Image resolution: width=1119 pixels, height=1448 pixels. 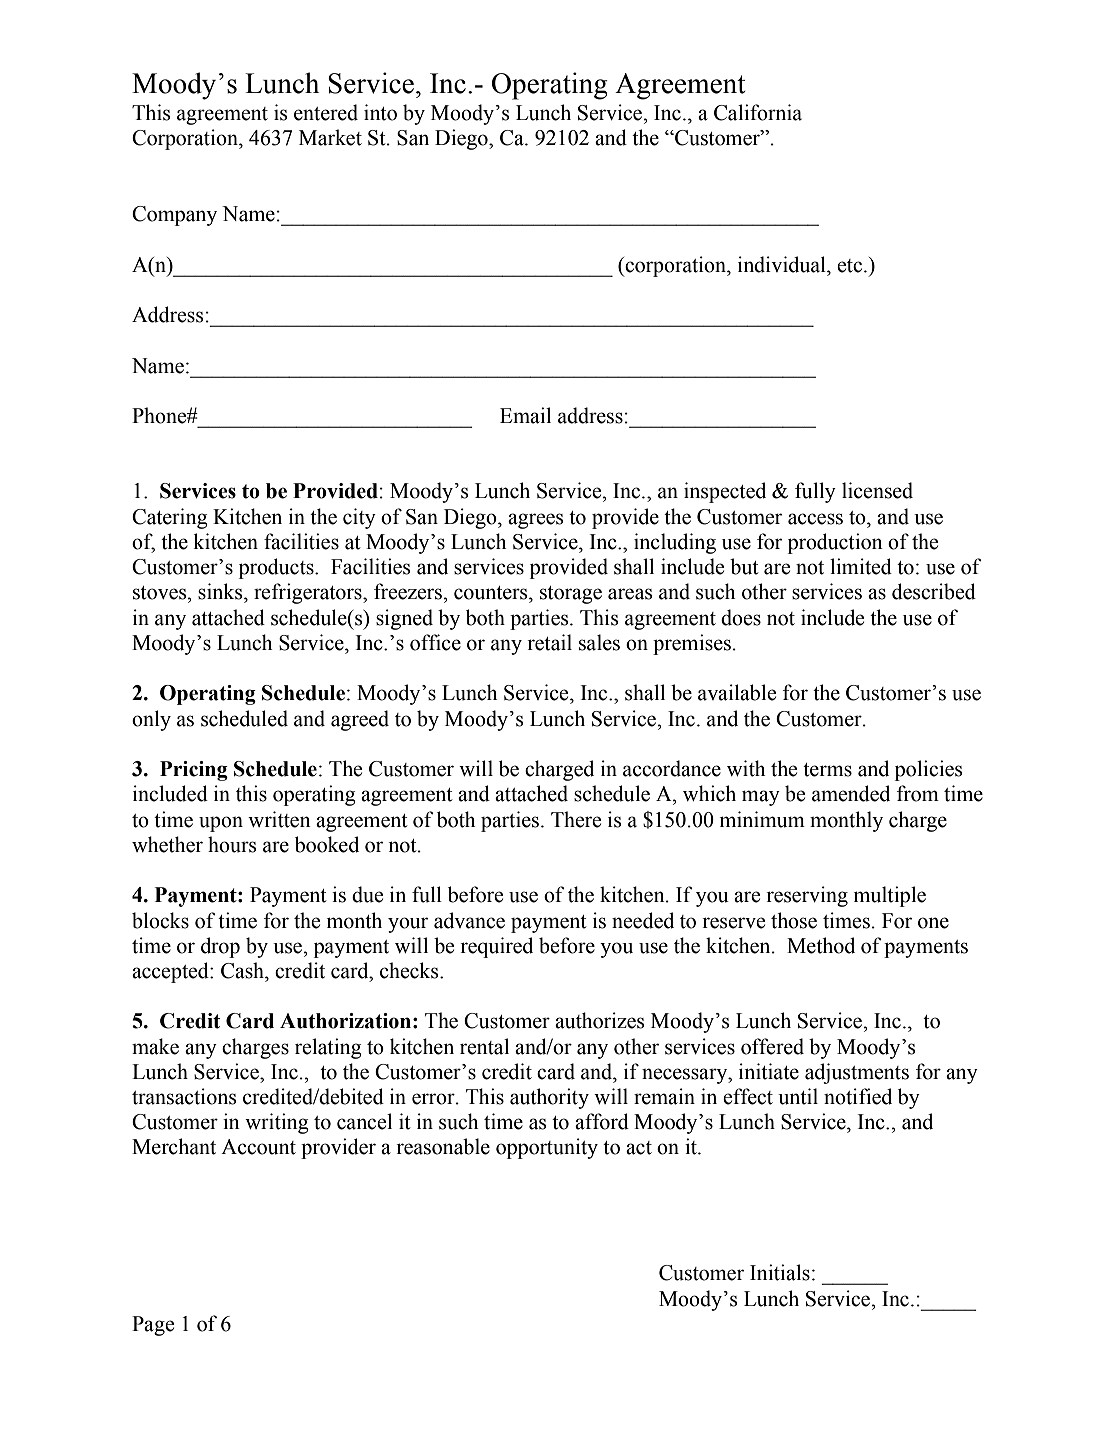 What do you see at coordinates (758, 112) in the screenshot?
I see `California` at bounding box center [758, 112].
